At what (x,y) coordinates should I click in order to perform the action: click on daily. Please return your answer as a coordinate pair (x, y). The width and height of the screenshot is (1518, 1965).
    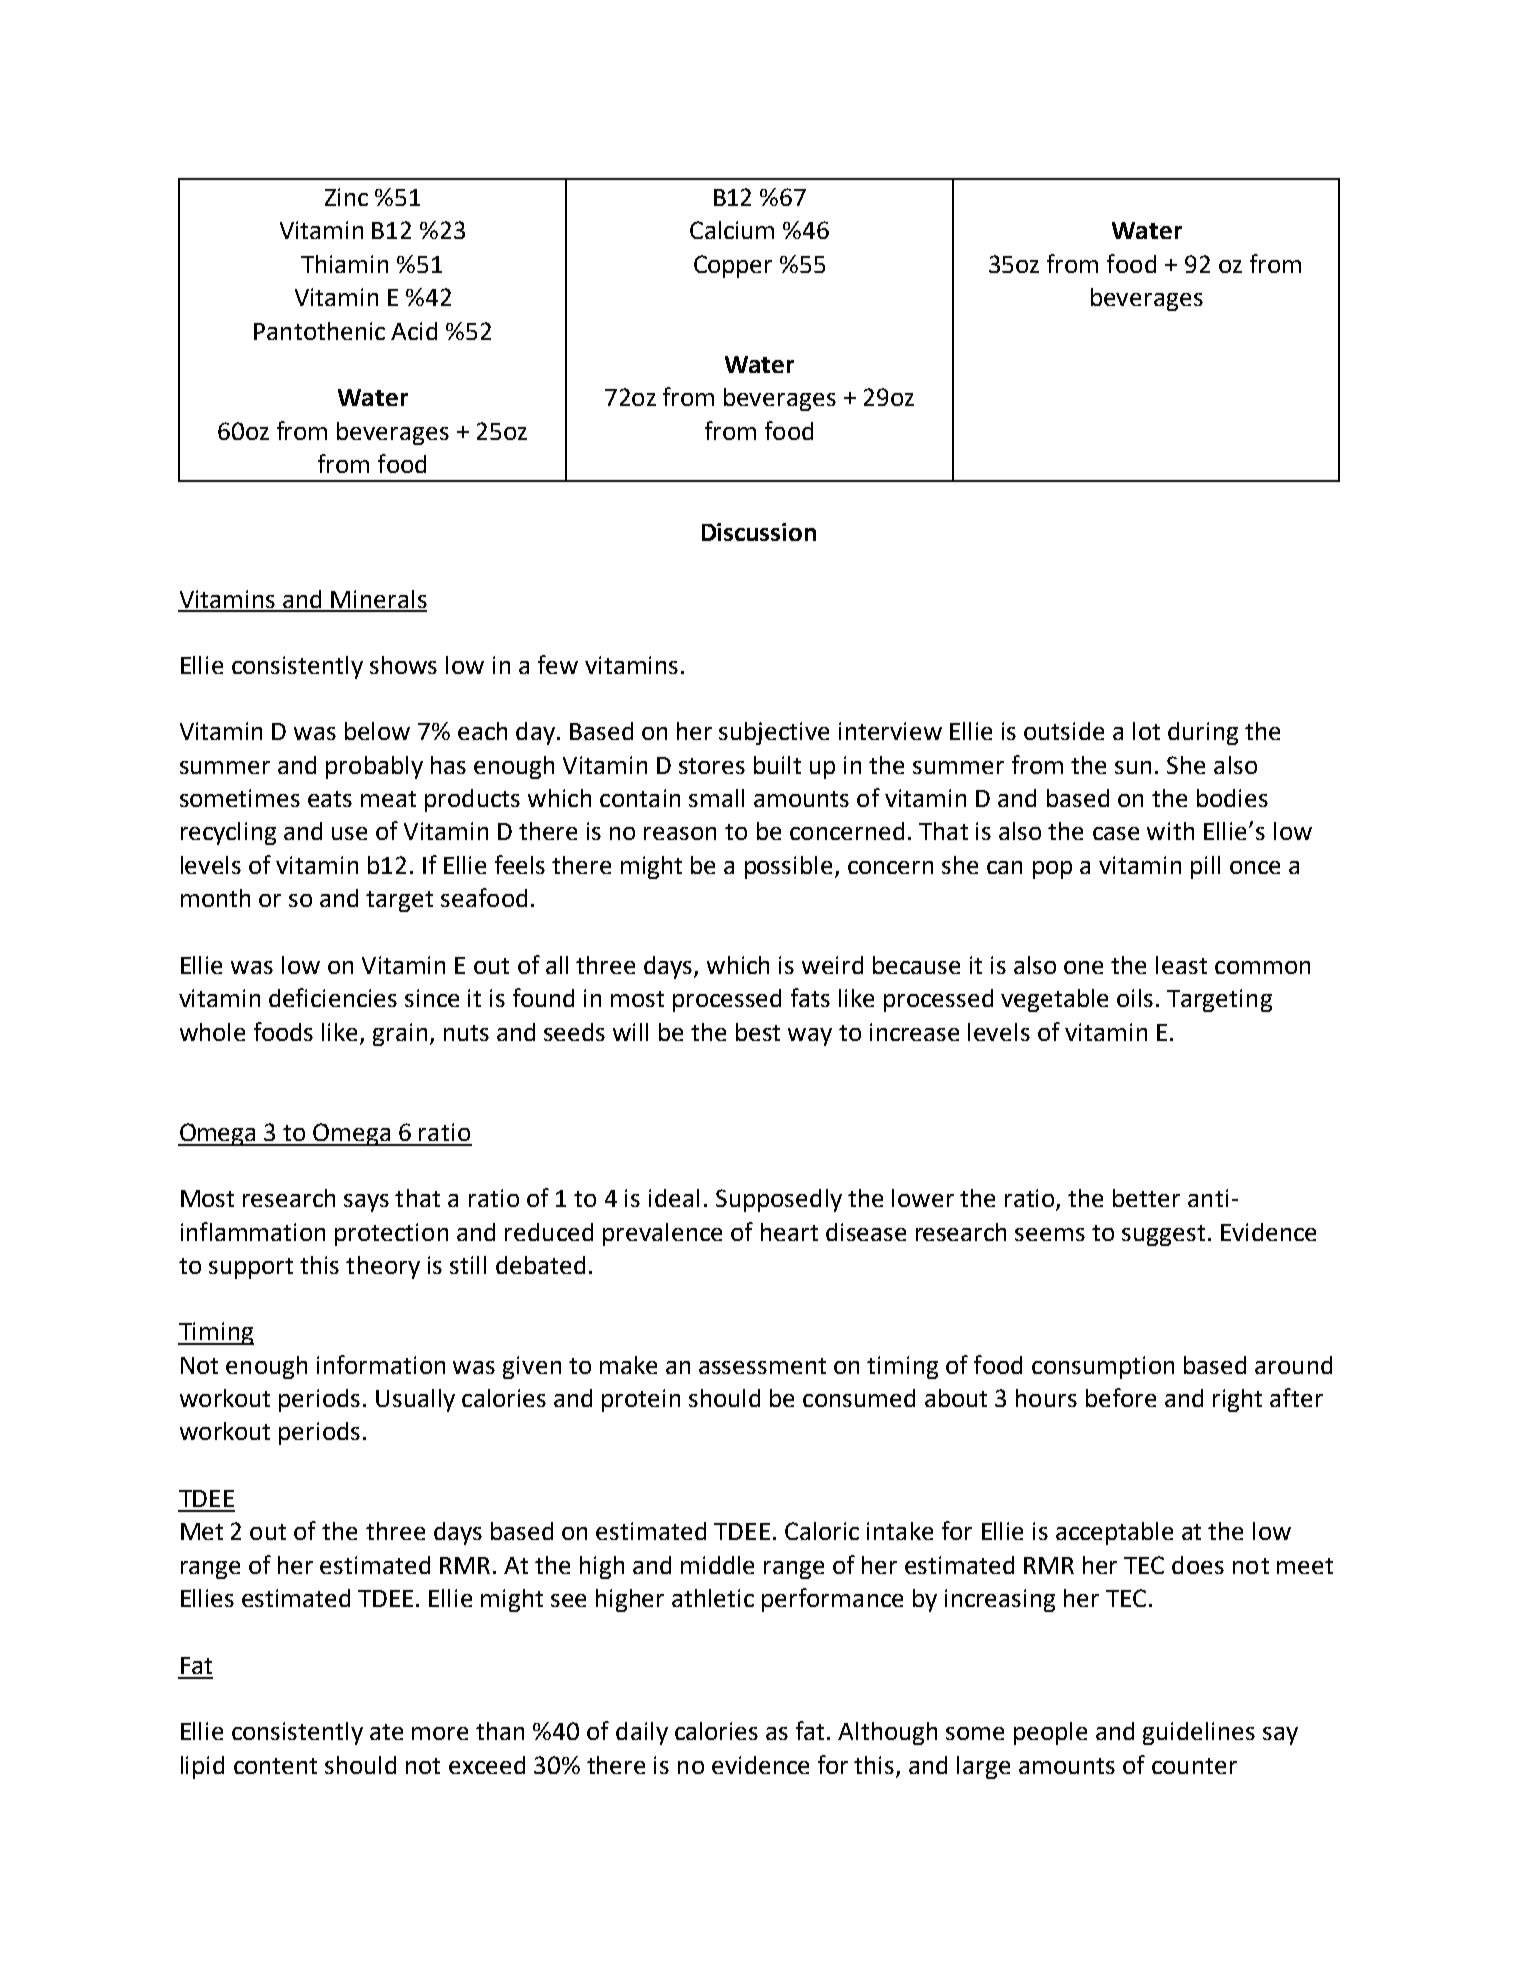
    Looking at the image, I should click on (642, 1733).
